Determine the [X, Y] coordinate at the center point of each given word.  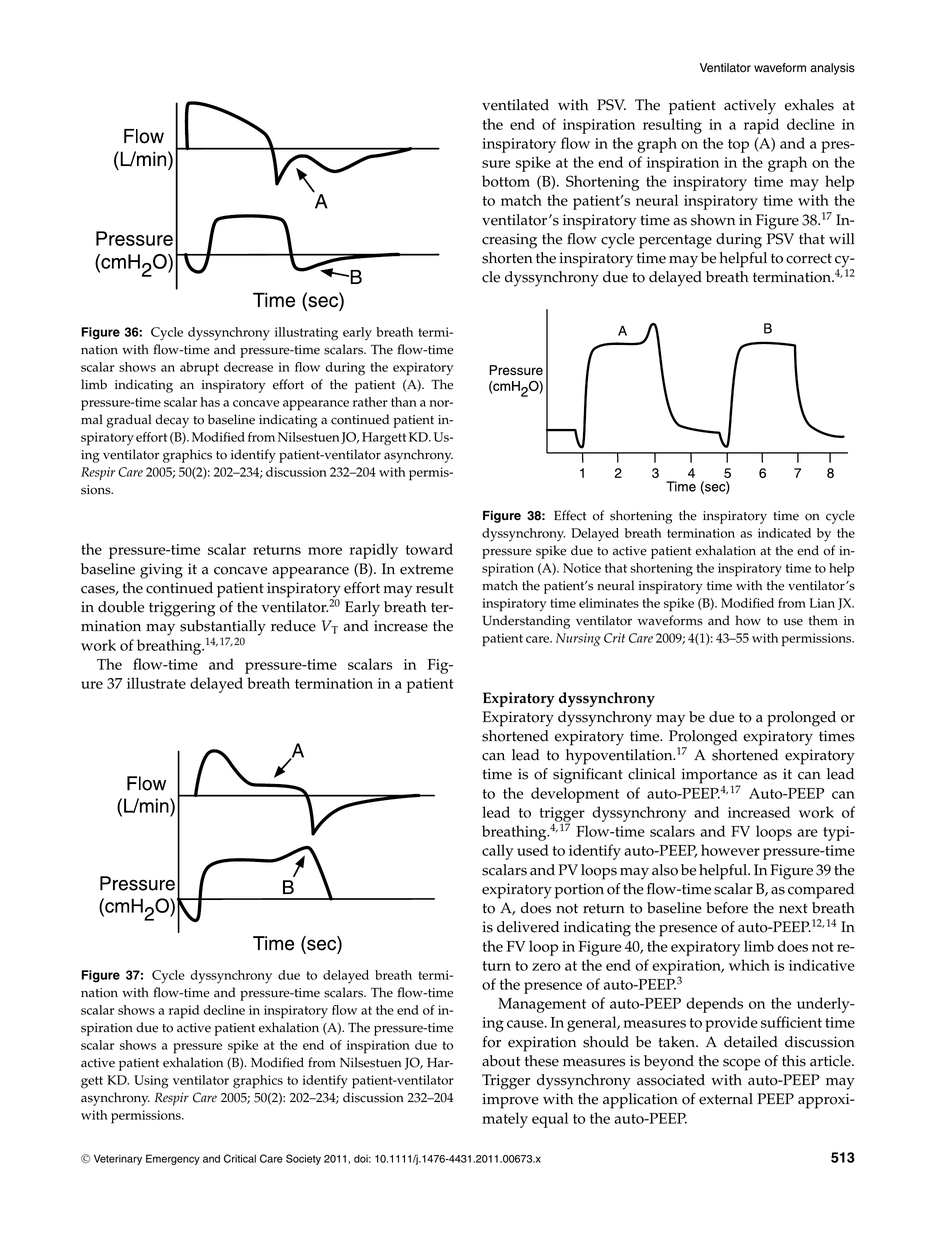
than [404, 402]
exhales [809, 105]
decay [172, 421]
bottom [506, 181]
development [575, 795]
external [726, 1099]
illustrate [156, 683]
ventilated [515, 105]
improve [510, 1101]
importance [719, 777]
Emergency [173, 1159]
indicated [784, 533]
